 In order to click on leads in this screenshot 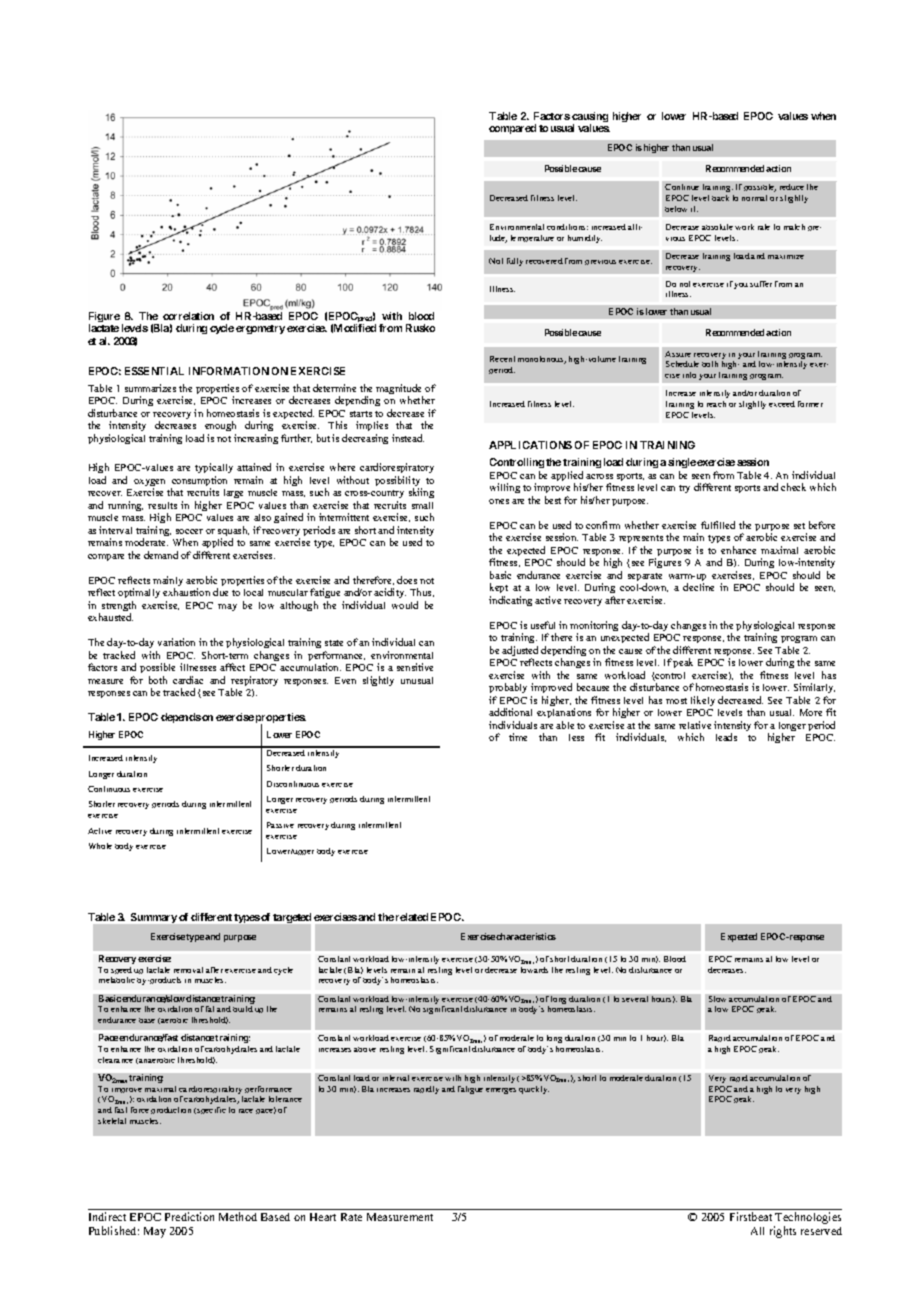, I will do `click(726, 737)`.
